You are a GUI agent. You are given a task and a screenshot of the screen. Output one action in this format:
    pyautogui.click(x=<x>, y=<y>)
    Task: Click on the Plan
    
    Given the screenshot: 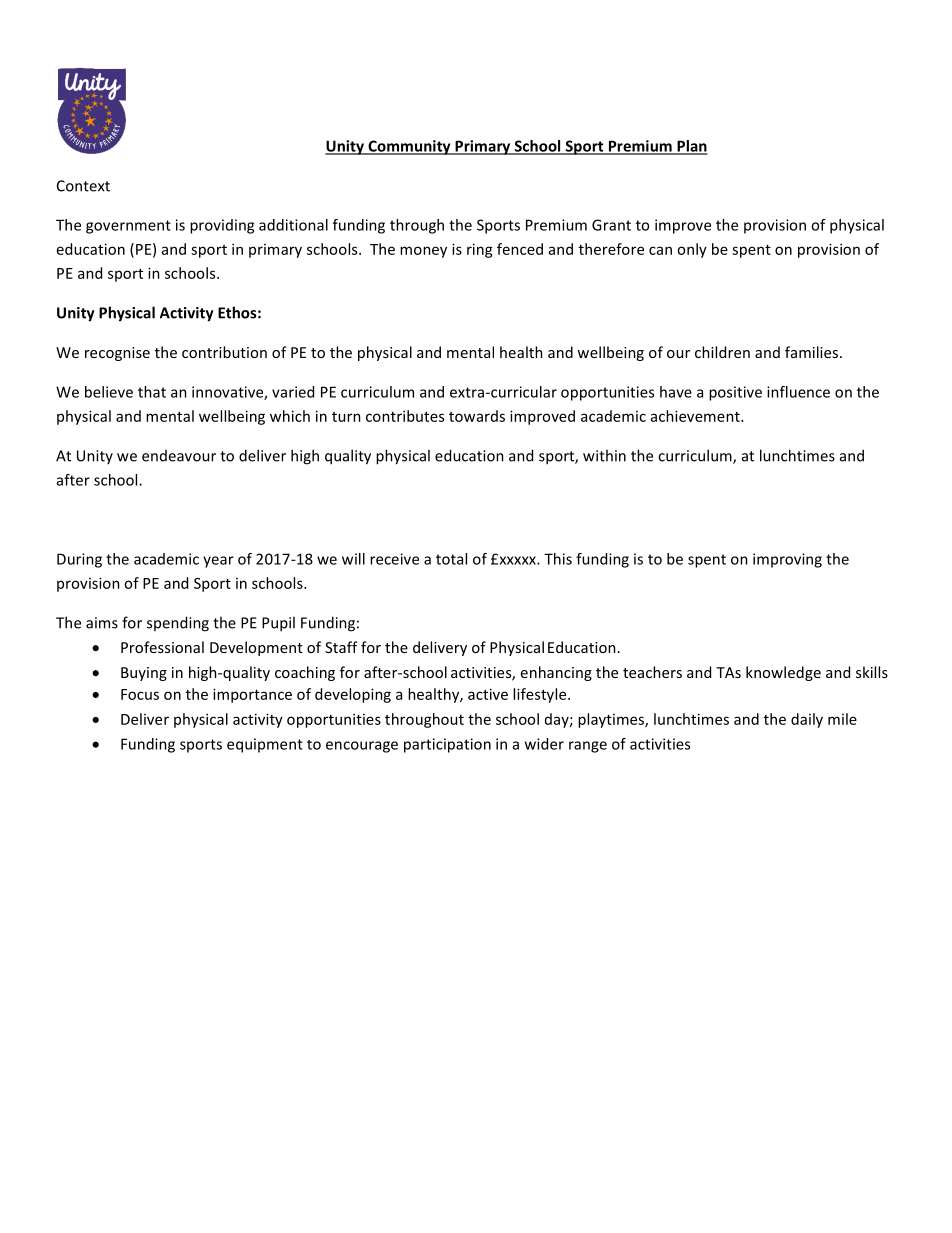 What is the action you would take?
    pyautogui.click(x=691, y=147)
